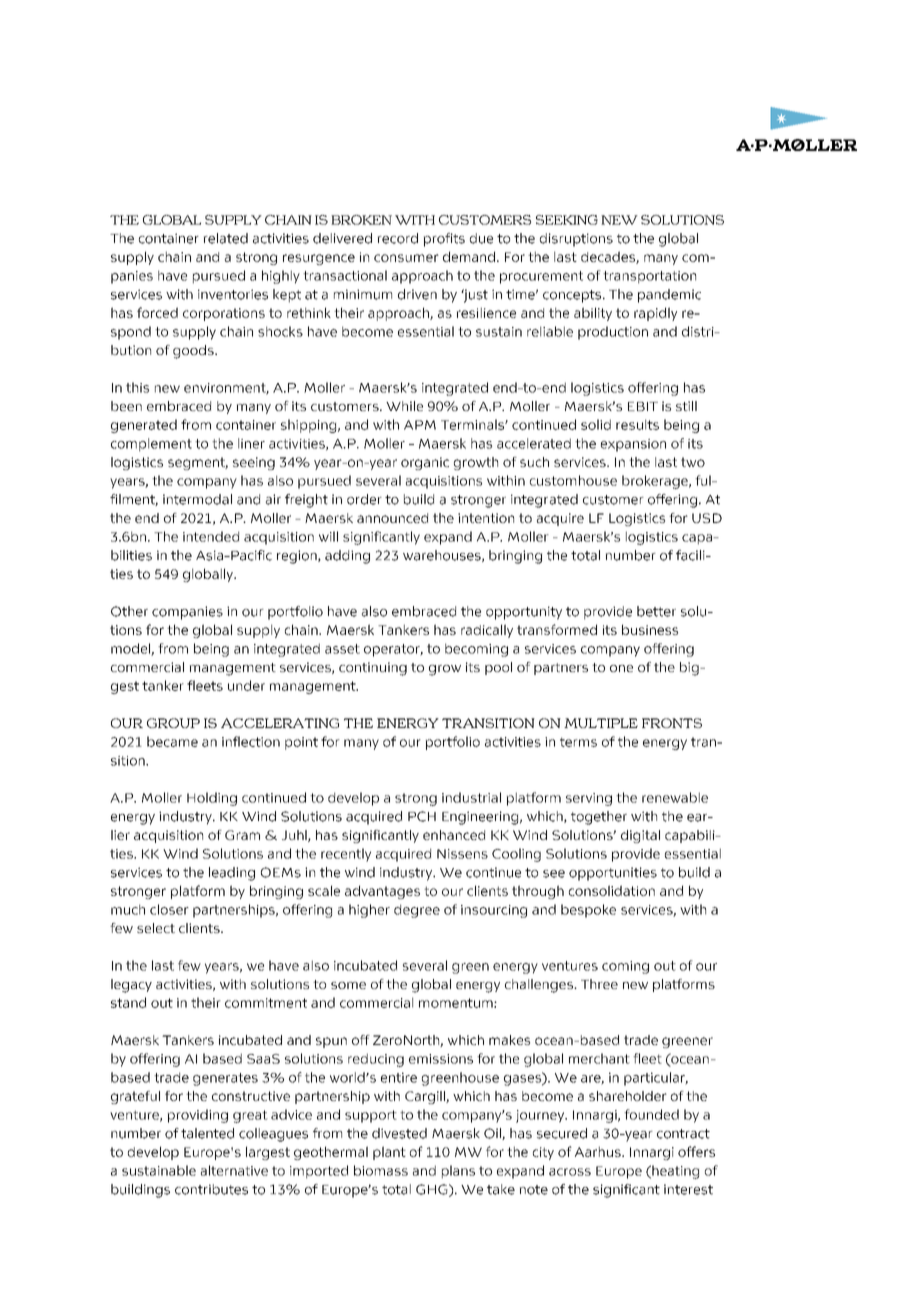 This screenshot has width=924, height=1308. I want to click on pandemic, so click(669, 296).
